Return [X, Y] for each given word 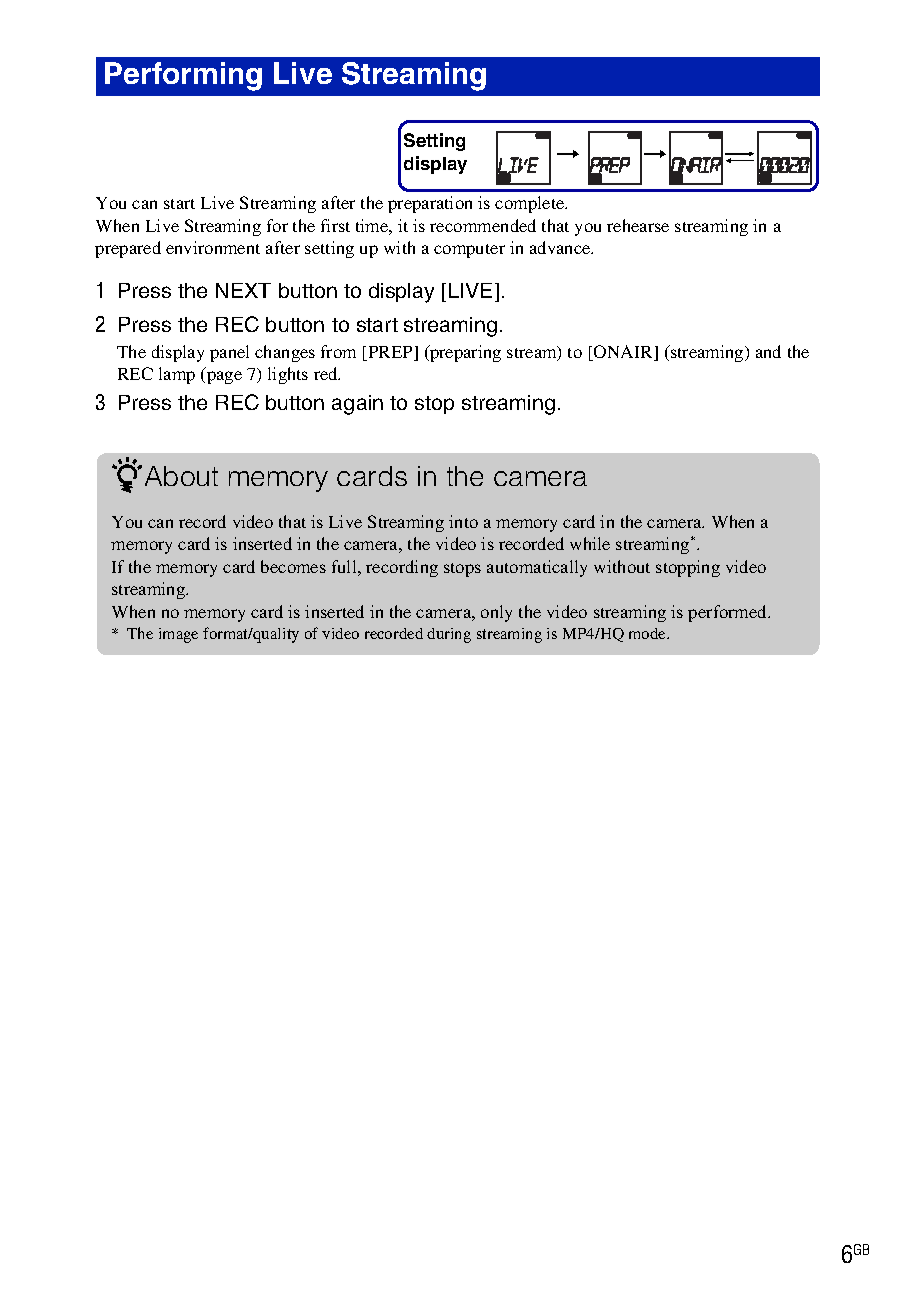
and [768, 351]
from [338, 351]
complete [531, 204]
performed [729, 613]
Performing [183, 76]
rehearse [638, 225]
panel [229, 353]
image [178, 635]
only [496, 613]
